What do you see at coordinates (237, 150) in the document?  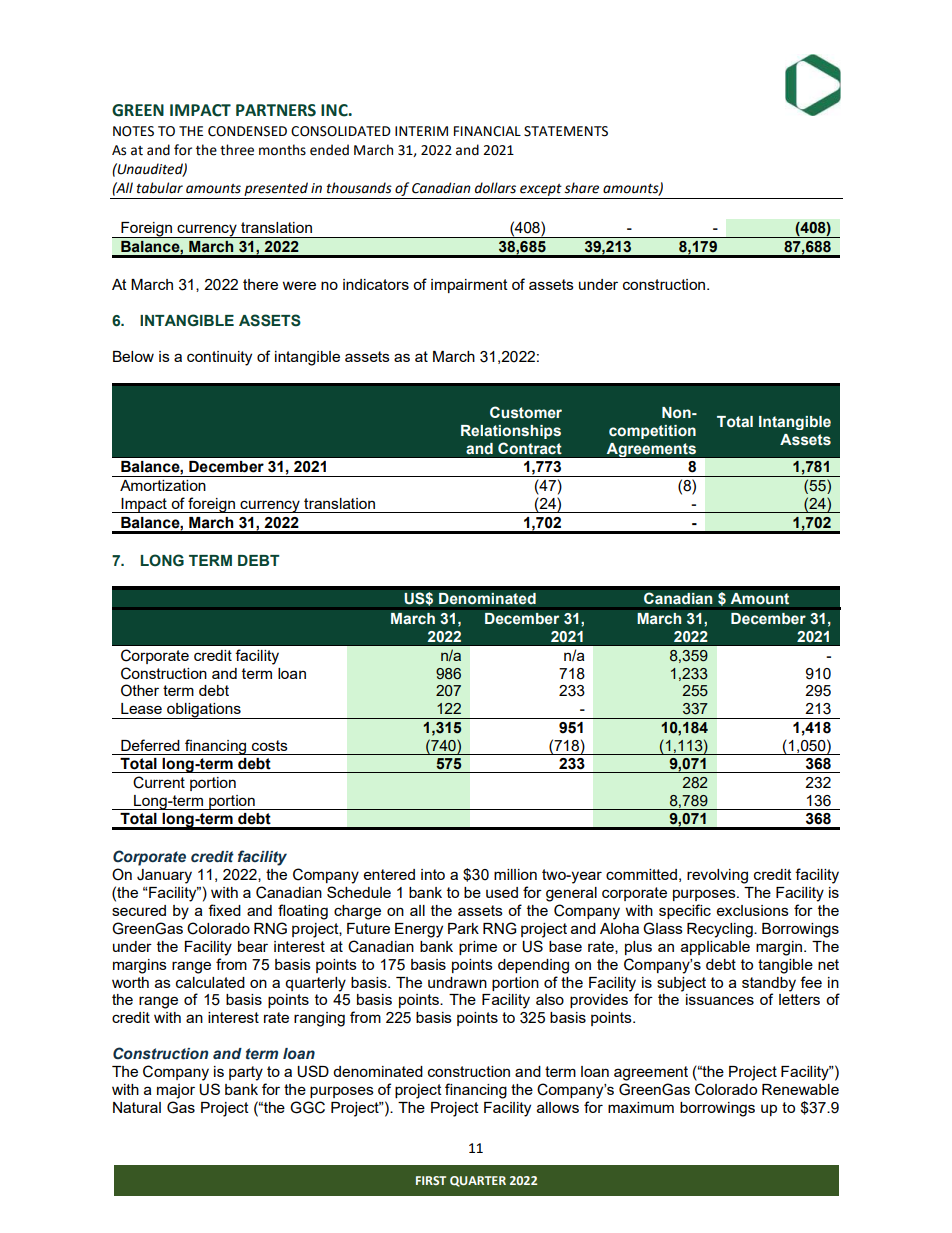 I see `three` at bounding box center [237, 150].
